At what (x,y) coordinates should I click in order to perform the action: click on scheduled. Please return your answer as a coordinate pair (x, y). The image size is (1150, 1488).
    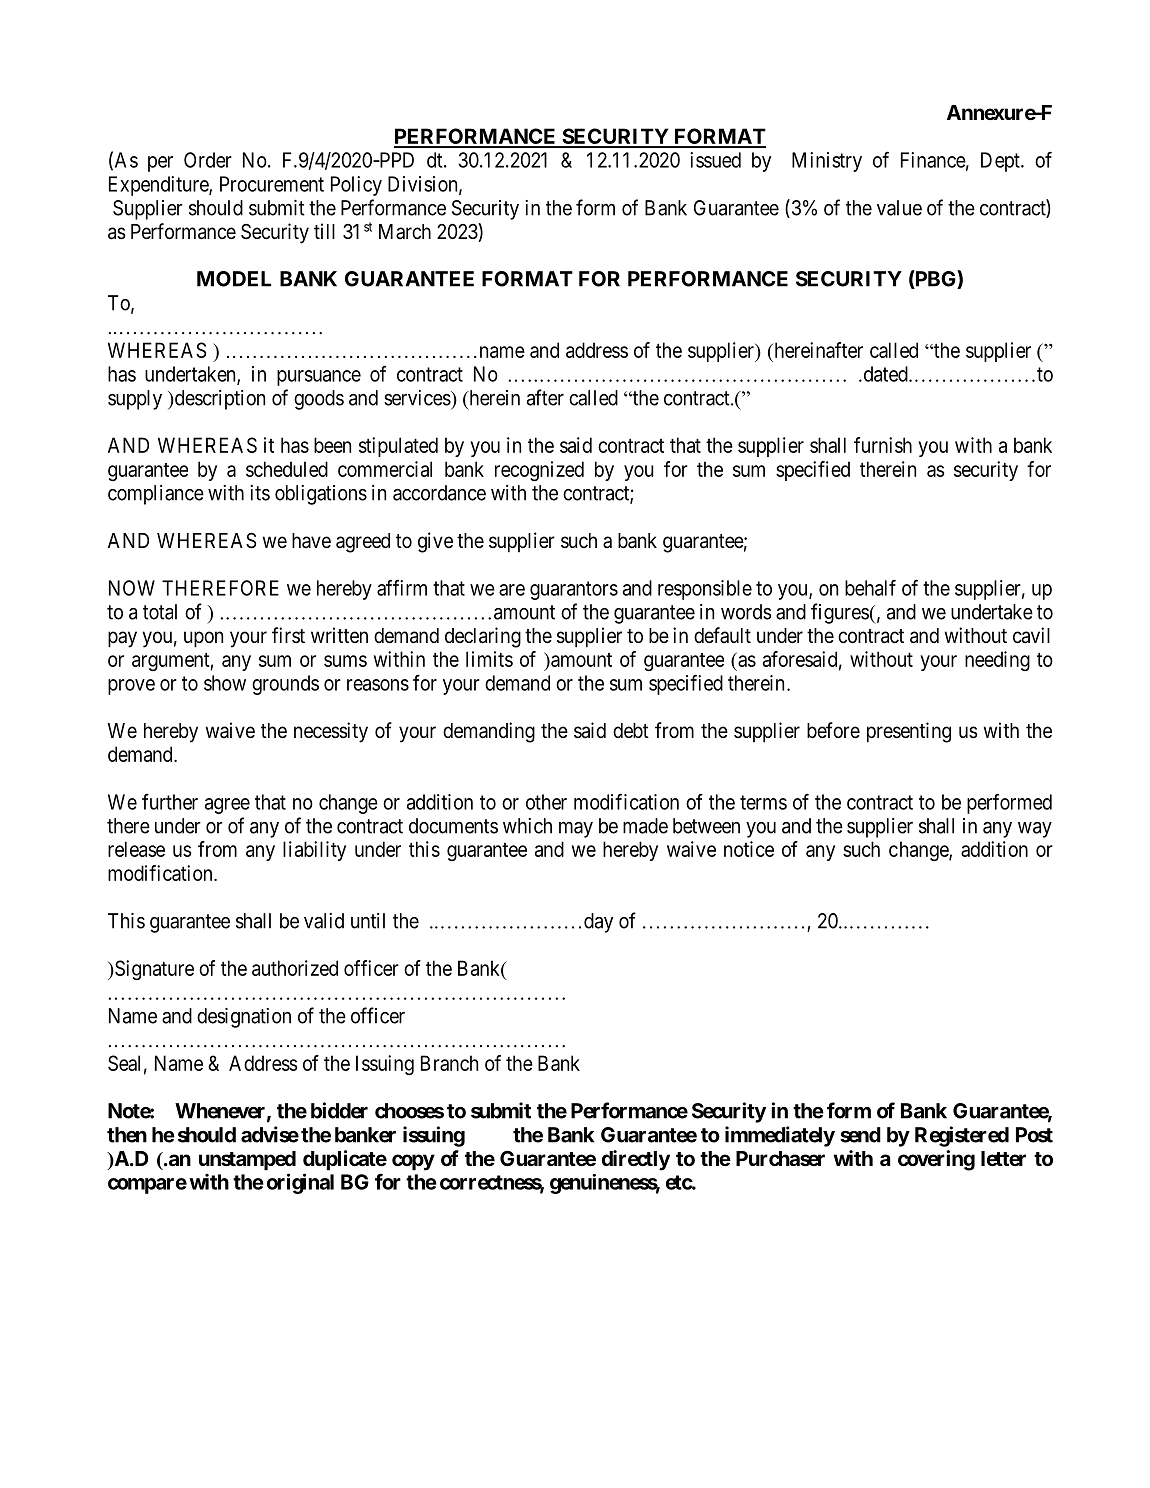
    Looking at the image, I should click on (287, 469).
